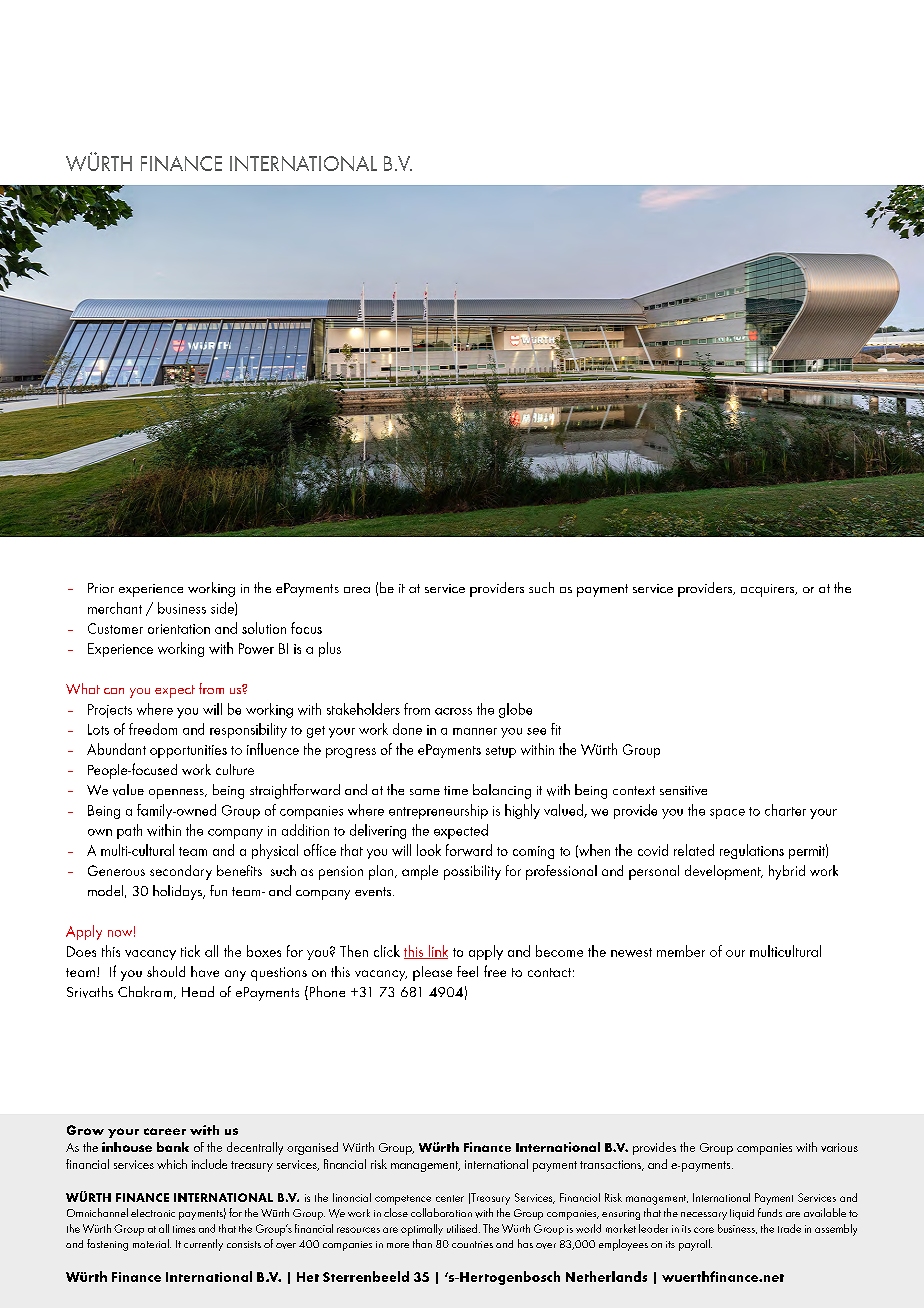  Describe the element at coordinates (165, 1131) in the screenshot. I see `career` at that location.
